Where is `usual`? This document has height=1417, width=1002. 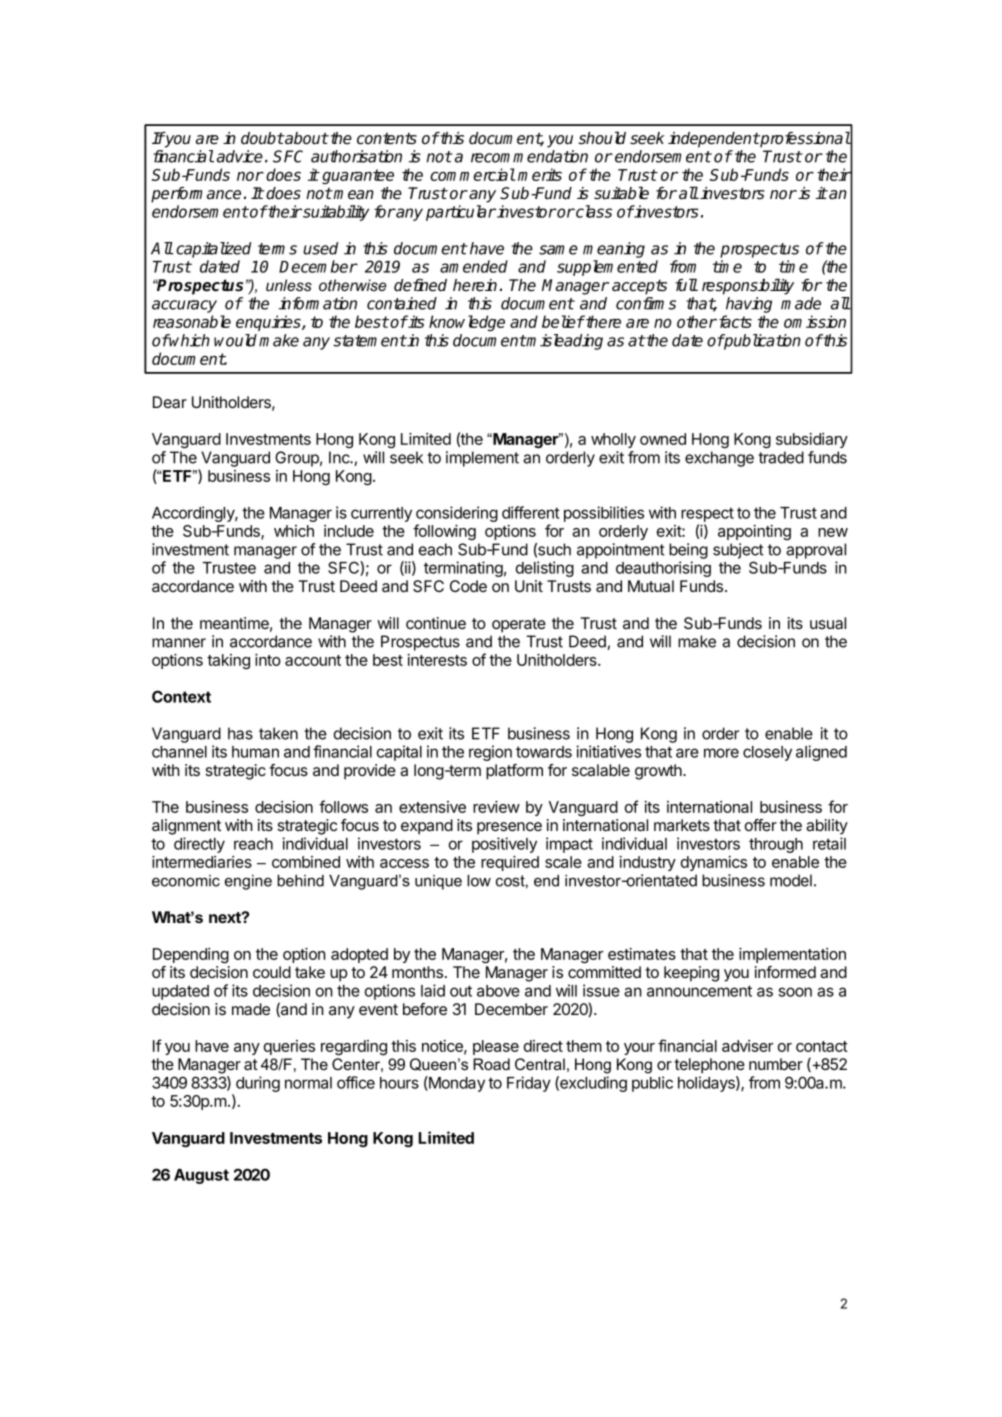 usual is located at coordinates (828, 623).
